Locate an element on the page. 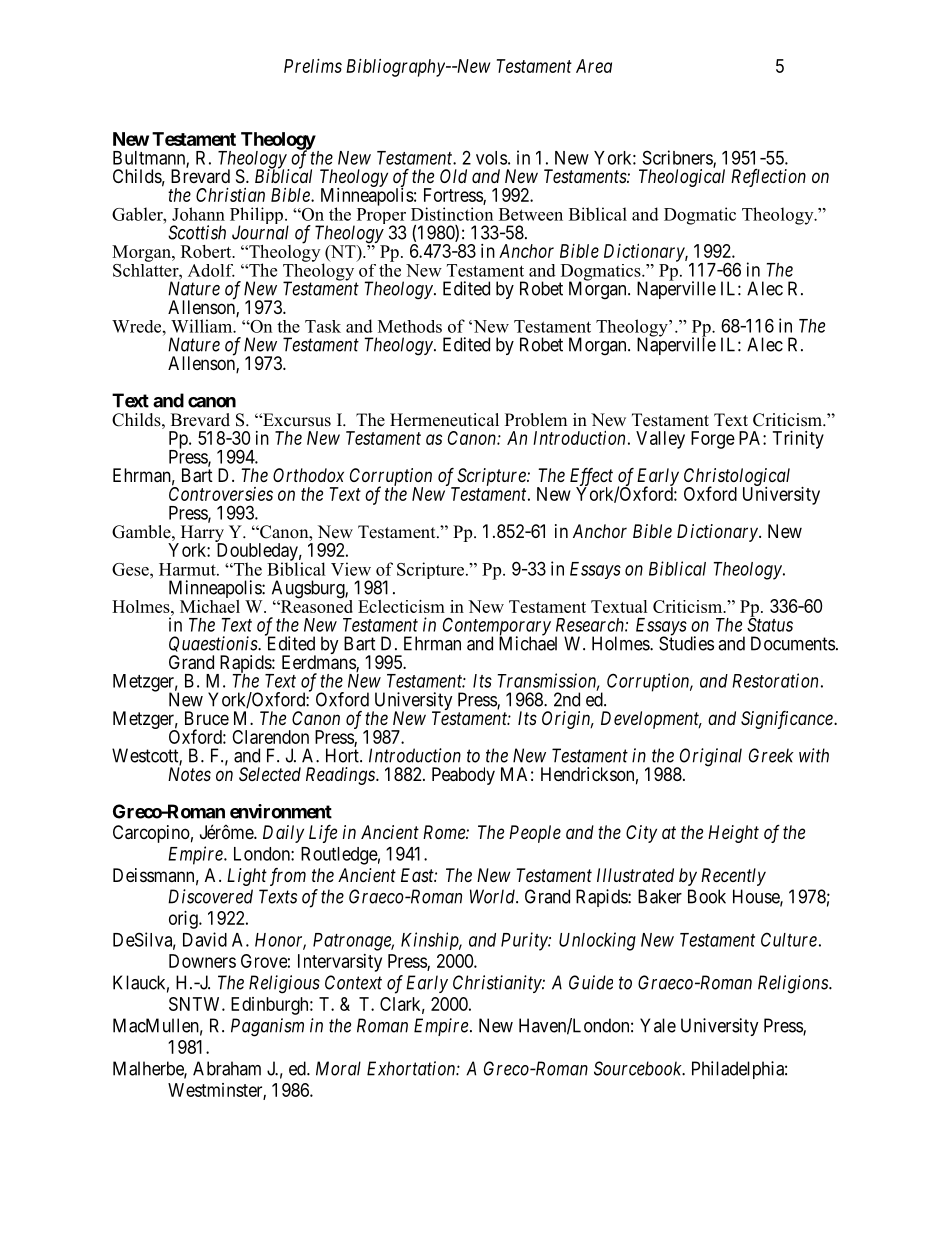  Yale is located at coordinates (658, 1025).
